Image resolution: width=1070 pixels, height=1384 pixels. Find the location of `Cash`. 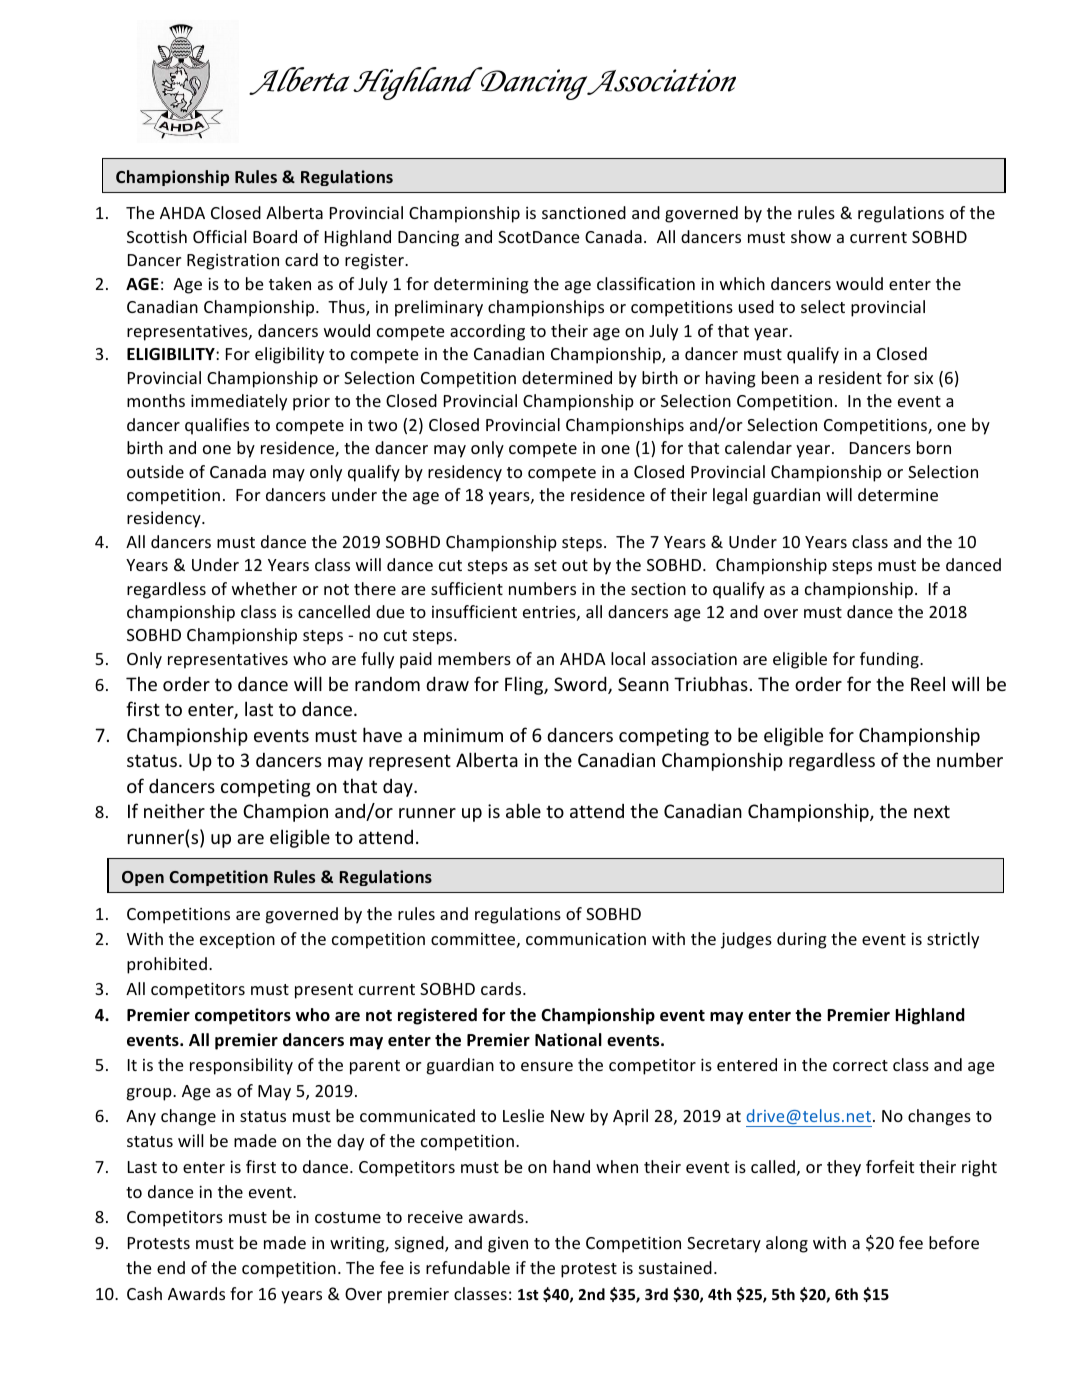

Cash is located at coordinates (144, 1293).
